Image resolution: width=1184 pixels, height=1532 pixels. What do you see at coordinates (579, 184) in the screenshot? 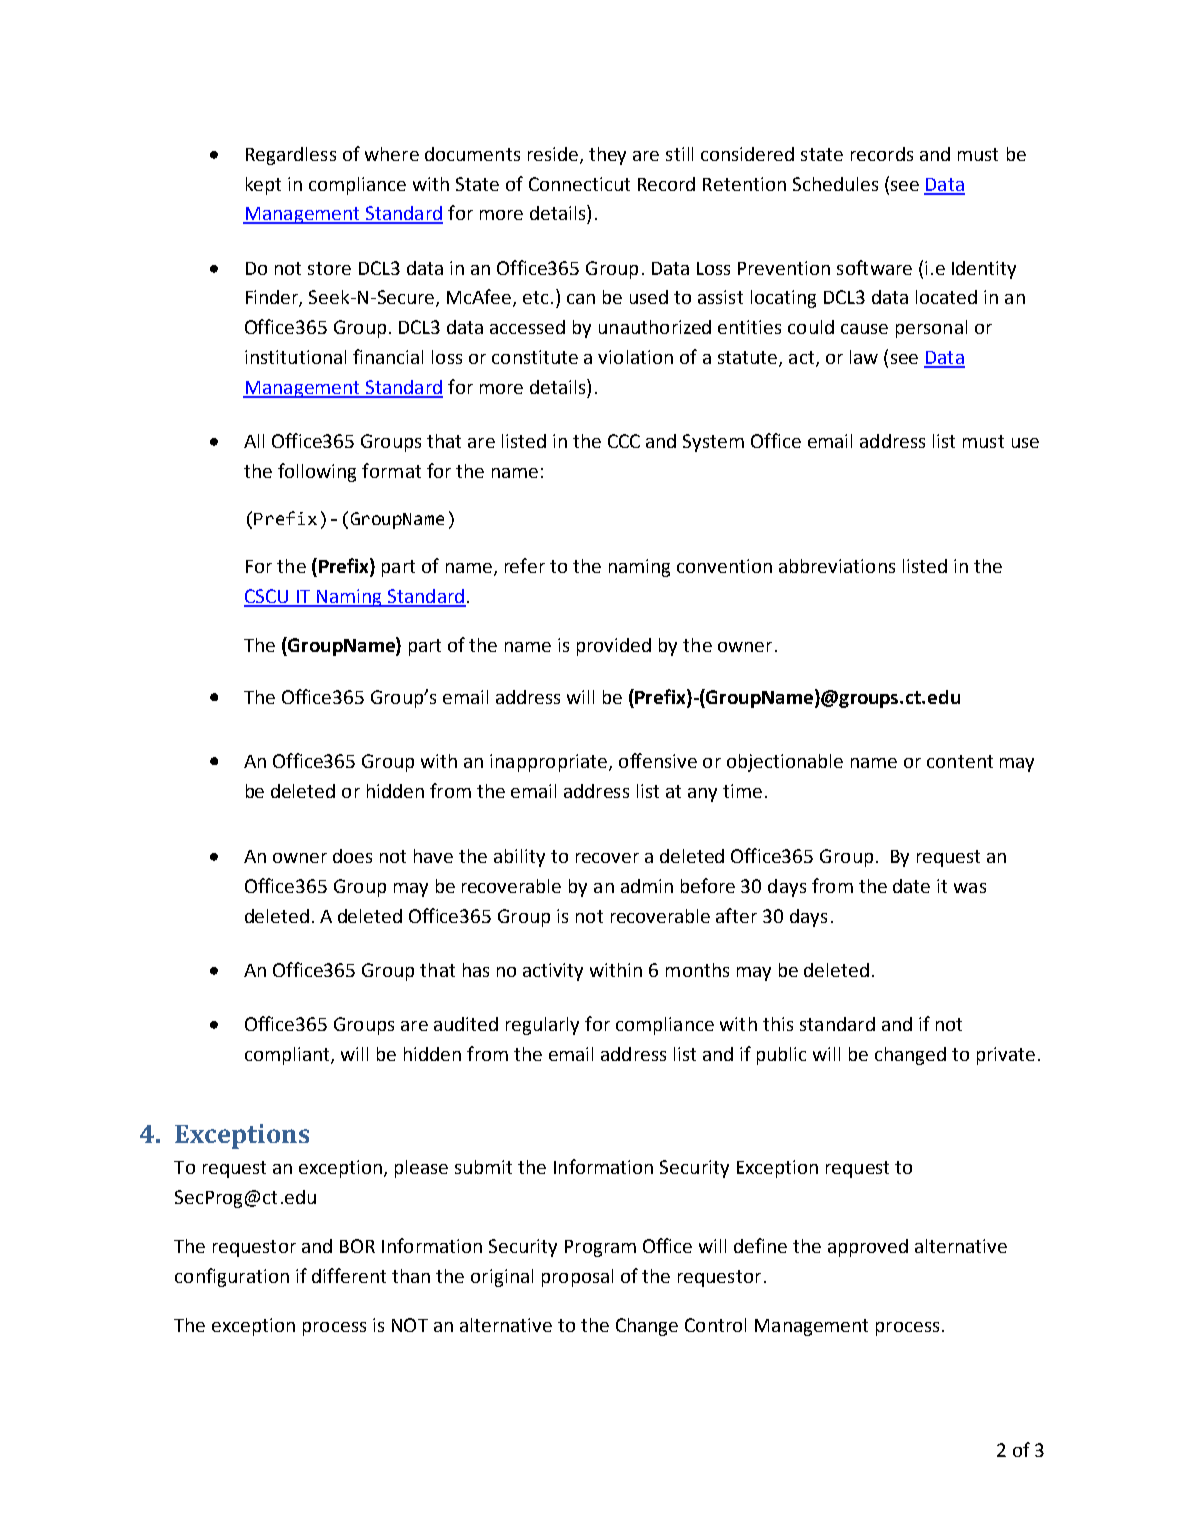
I see `Connecticut` at bounding box center [579, 184].
